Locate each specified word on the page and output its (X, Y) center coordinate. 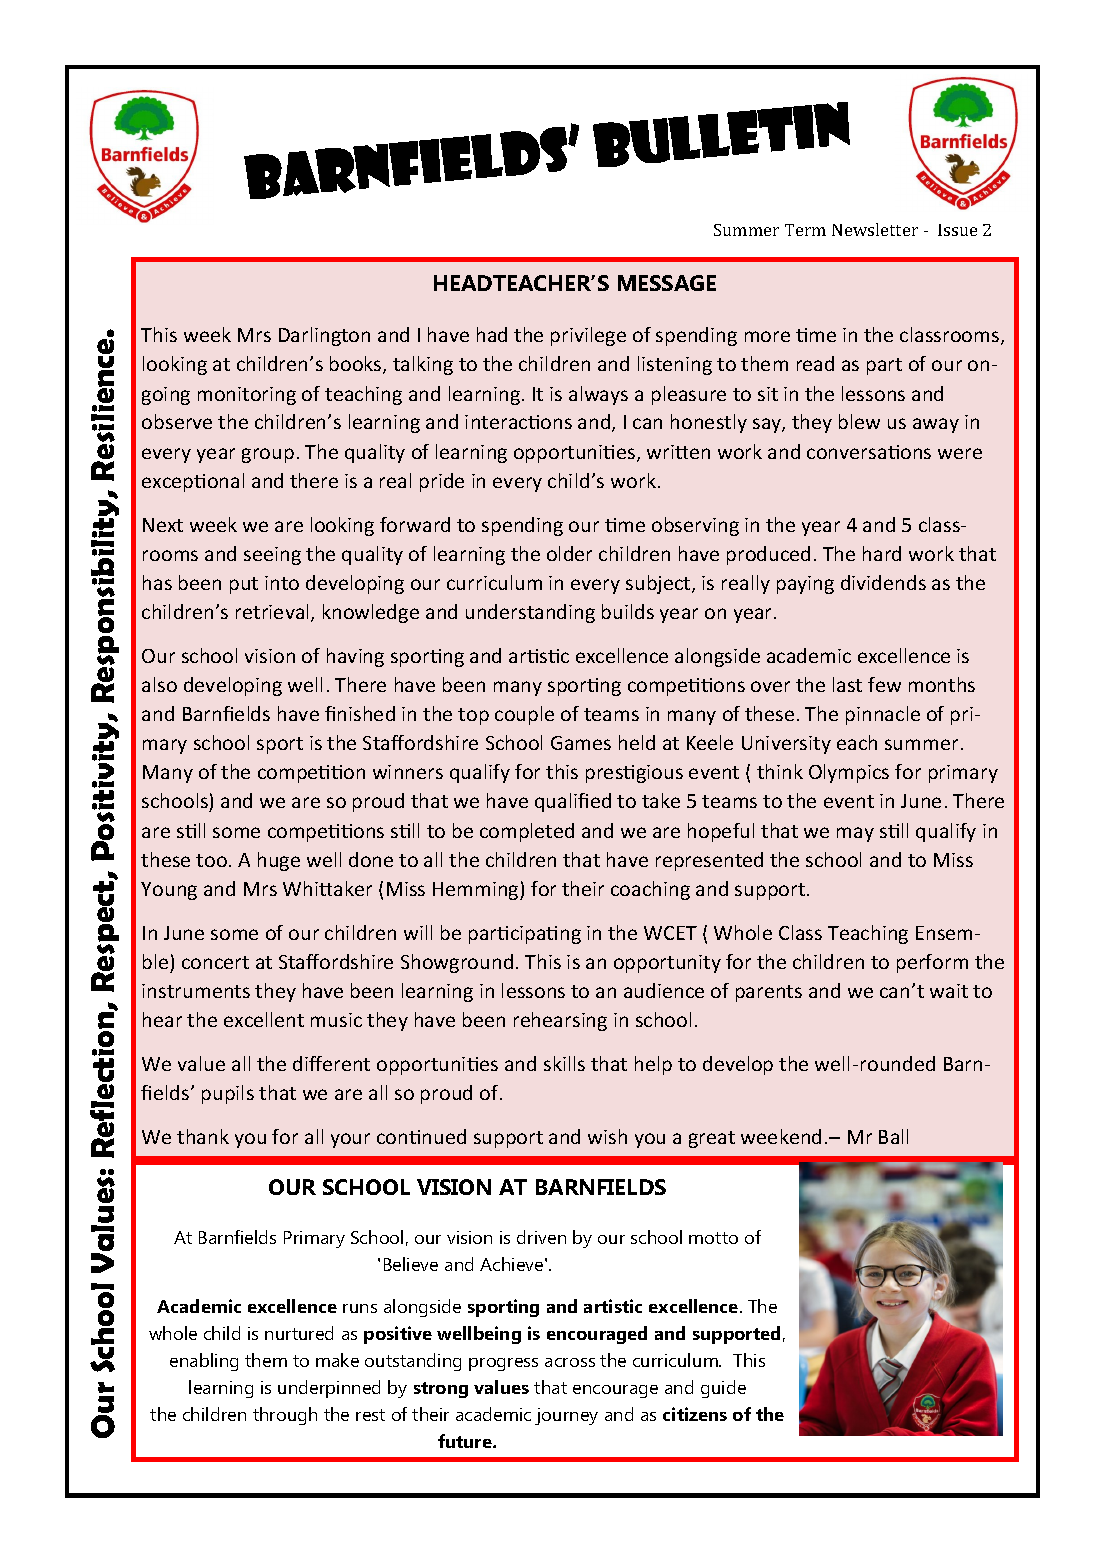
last (847, 684)
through (285, 1416)
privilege (588, 336)
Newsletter (875, 229)
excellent (264, 1019)
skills (564, 1063)
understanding (530, 613)
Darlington (324, 336)
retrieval (274, 613)
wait (949, 991)
